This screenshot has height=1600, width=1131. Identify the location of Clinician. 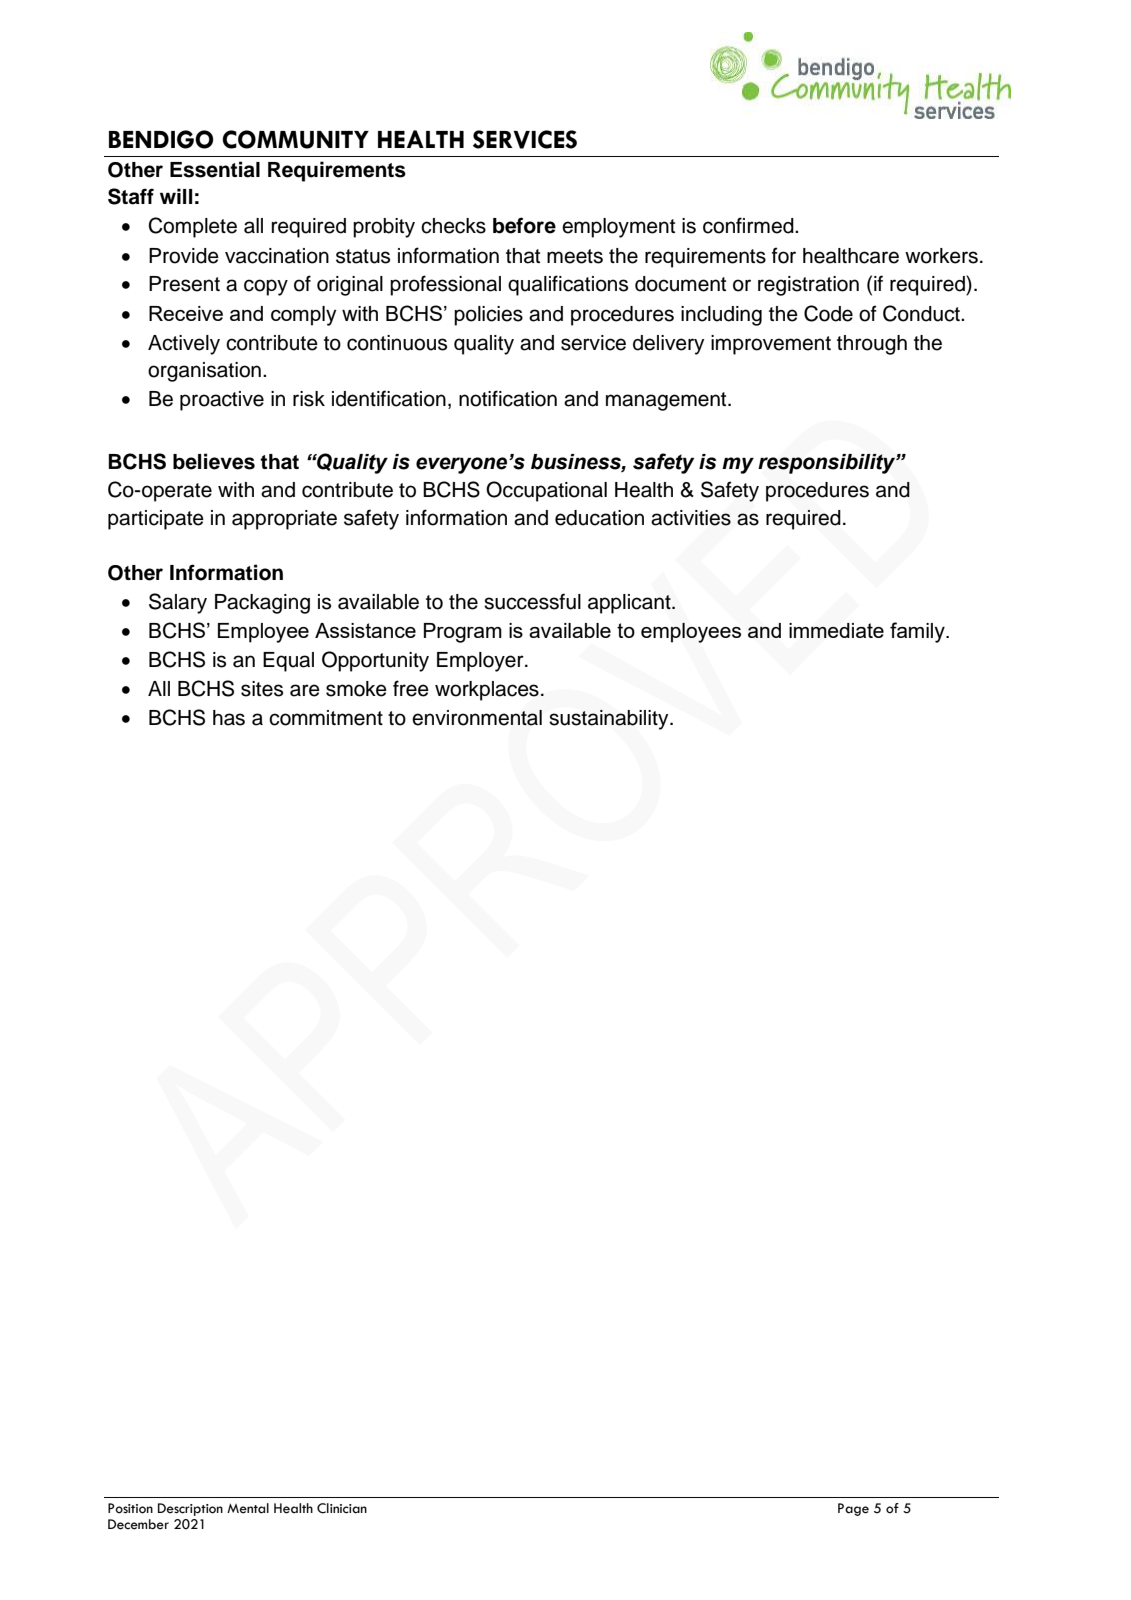
(342, 1508).
